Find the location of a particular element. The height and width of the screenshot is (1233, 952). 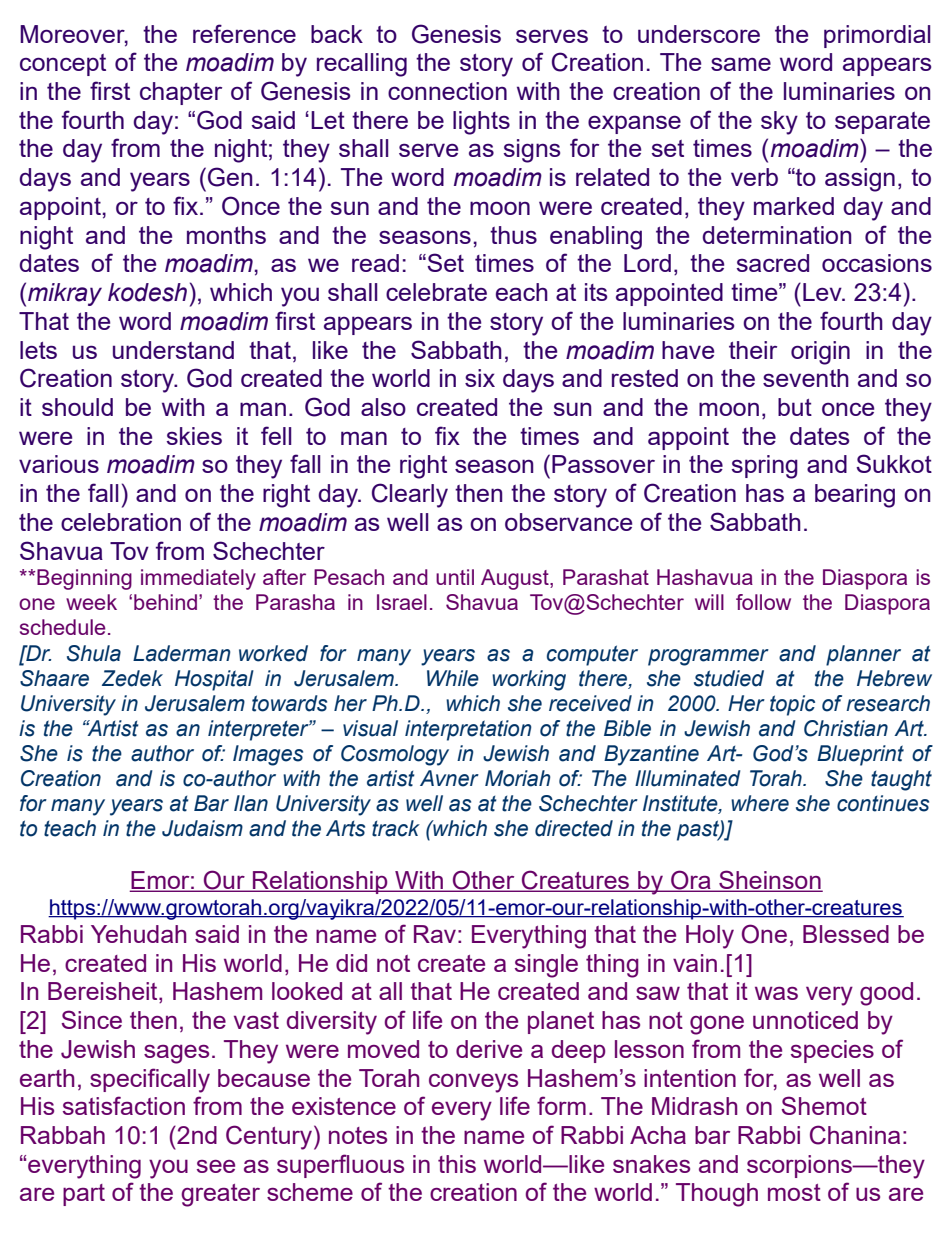

connection is located at coordinates (447, 91).
